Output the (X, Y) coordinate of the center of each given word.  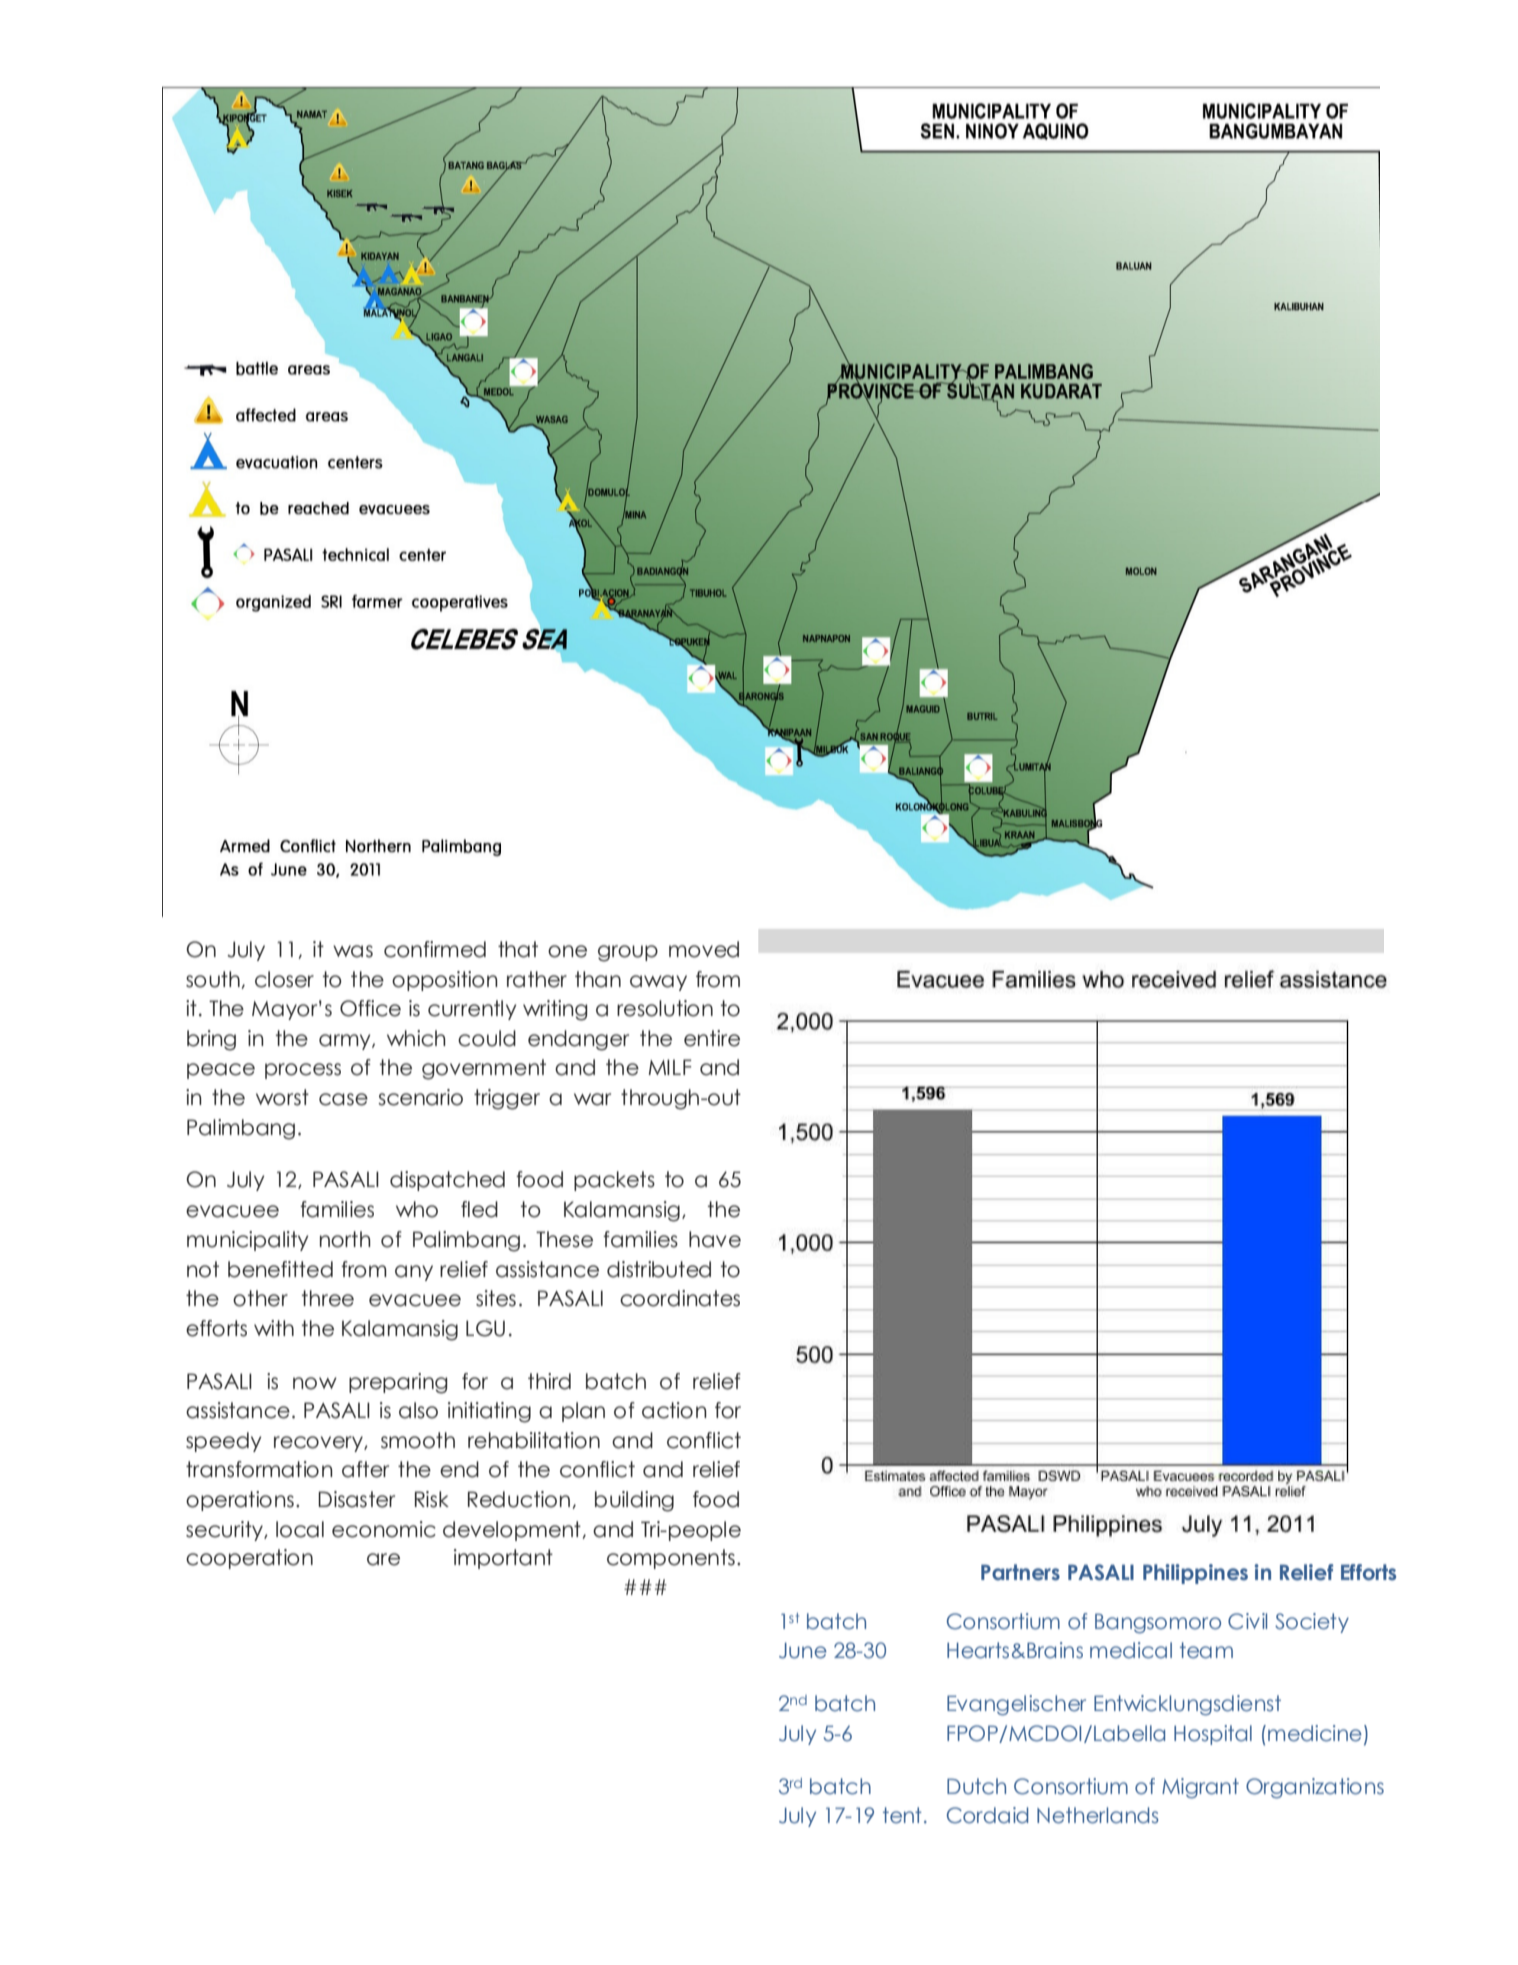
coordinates (680, 1298)
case (343, 1099)
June (803, 1651)
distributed (659, 1269)
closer (284, 979)
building (634, 1501)
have (715, 1239)
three (328, 1298)
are (383, 1559)
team (1206, 1650)
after (365, 1469)
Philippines (1195, 1574)
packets (614, 1181)
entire (712, 1038)
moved (704, 949)
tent (902, 1815)
